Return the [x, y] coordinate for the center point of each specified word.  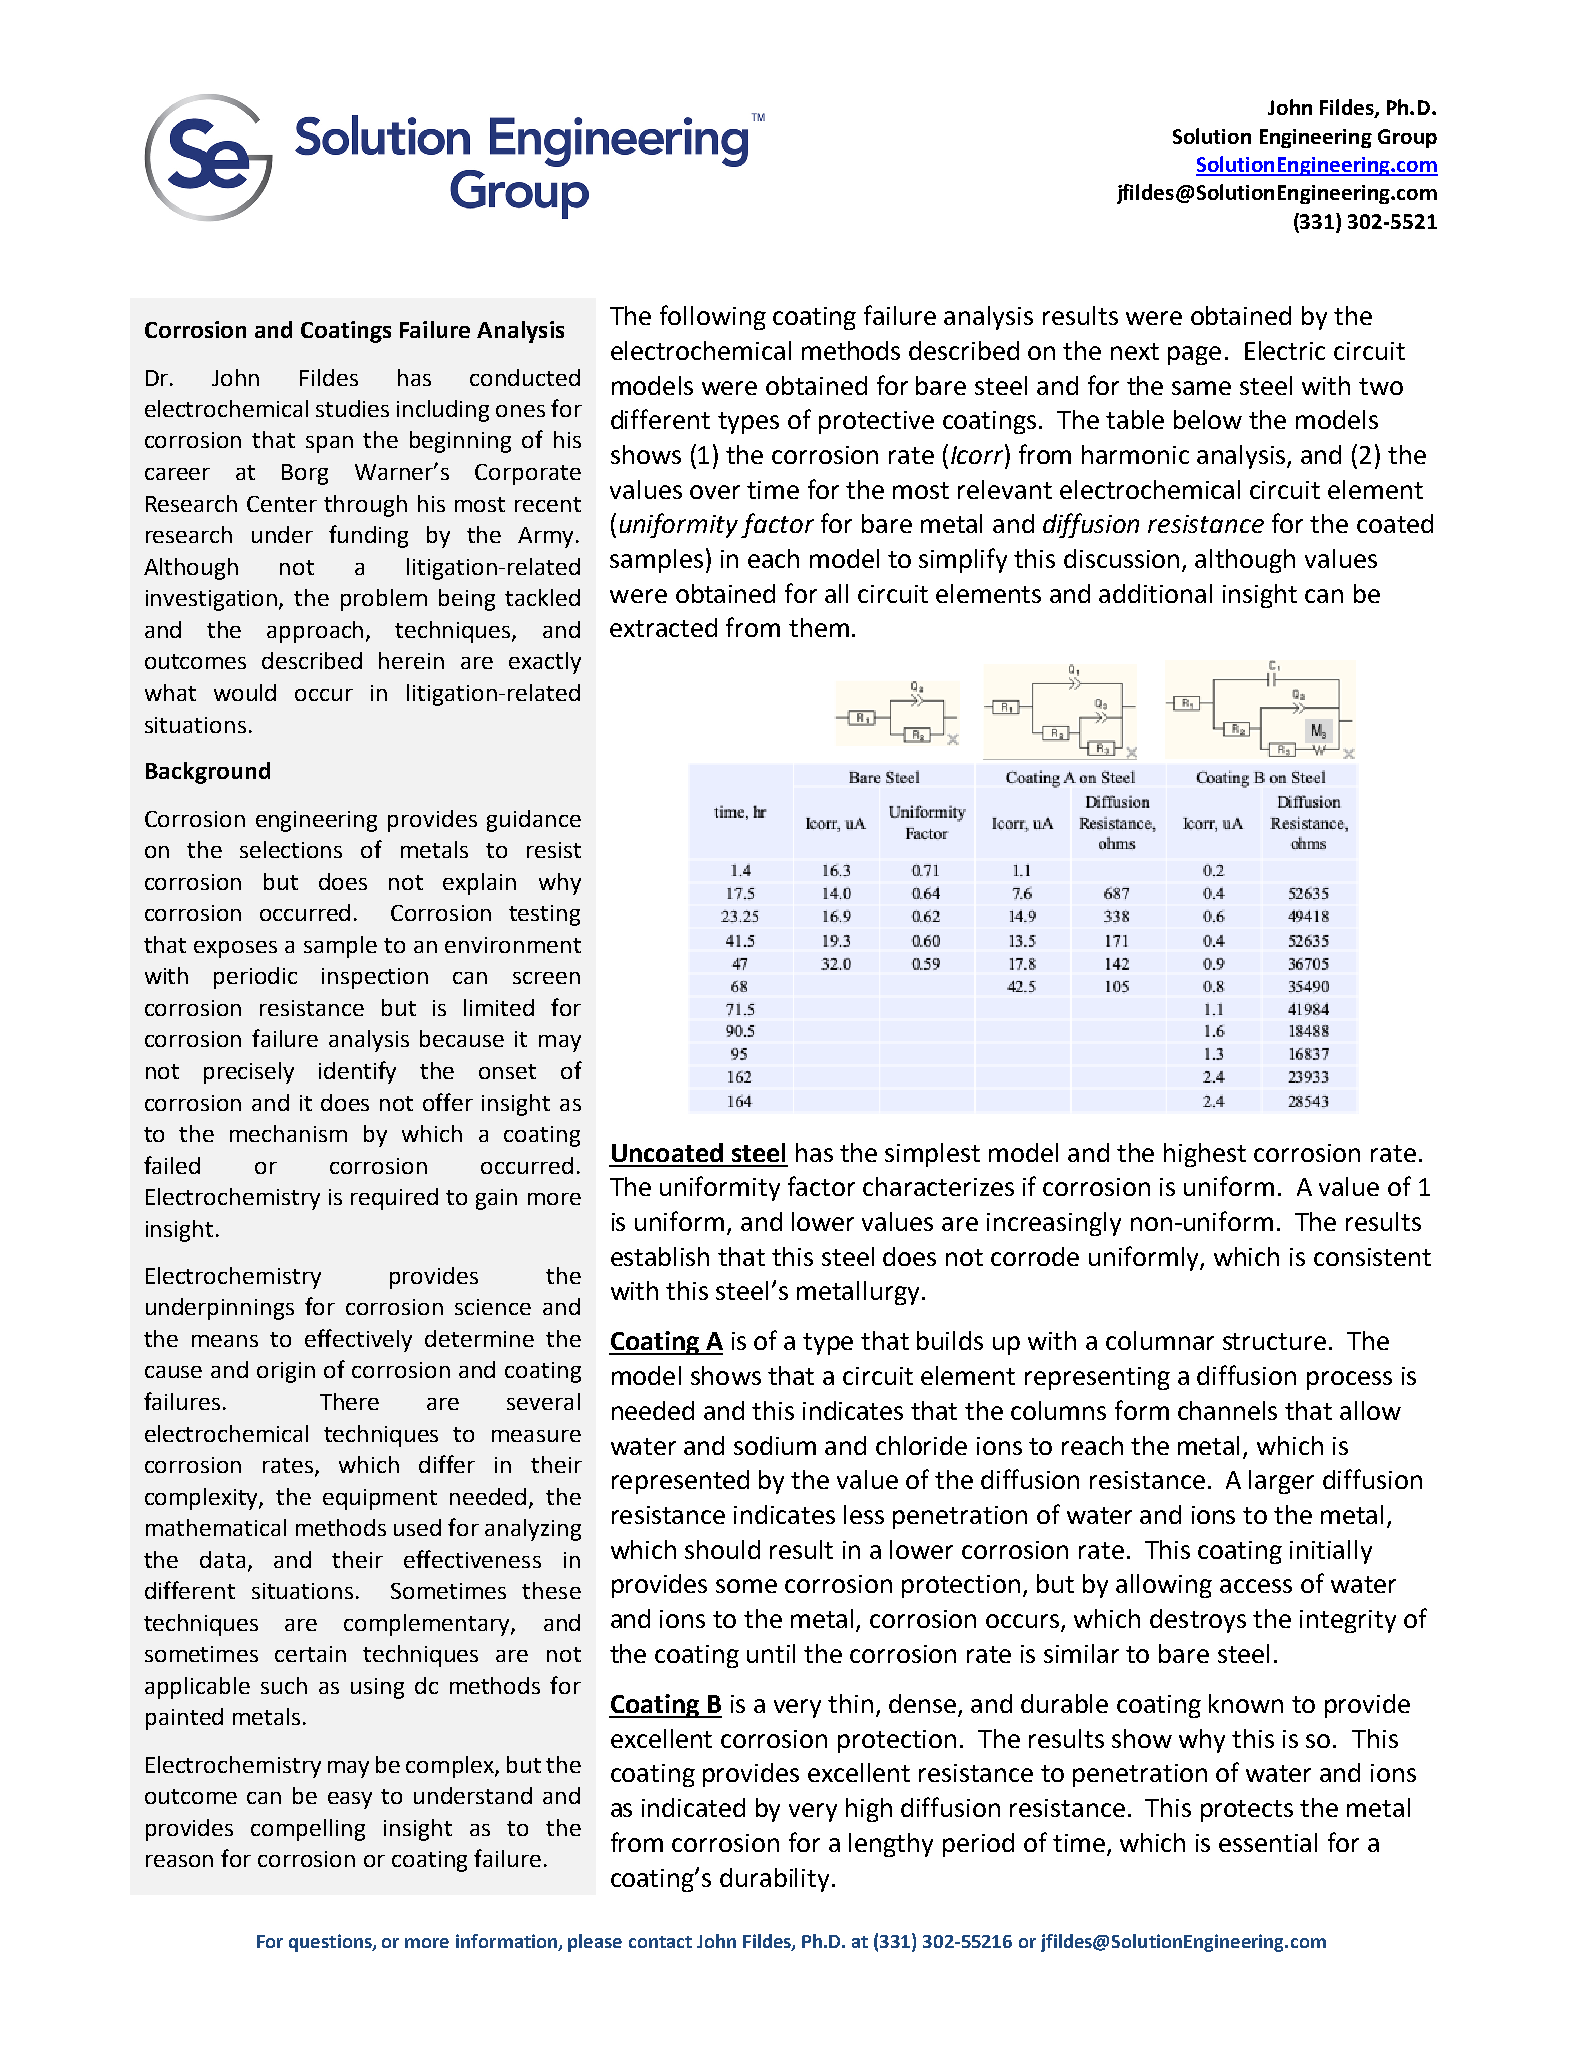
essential [1268, 1842]
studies [352, 408]
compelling [308, 1830]
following [713, 317]
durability [774, 1880]
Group [1407, 138]
